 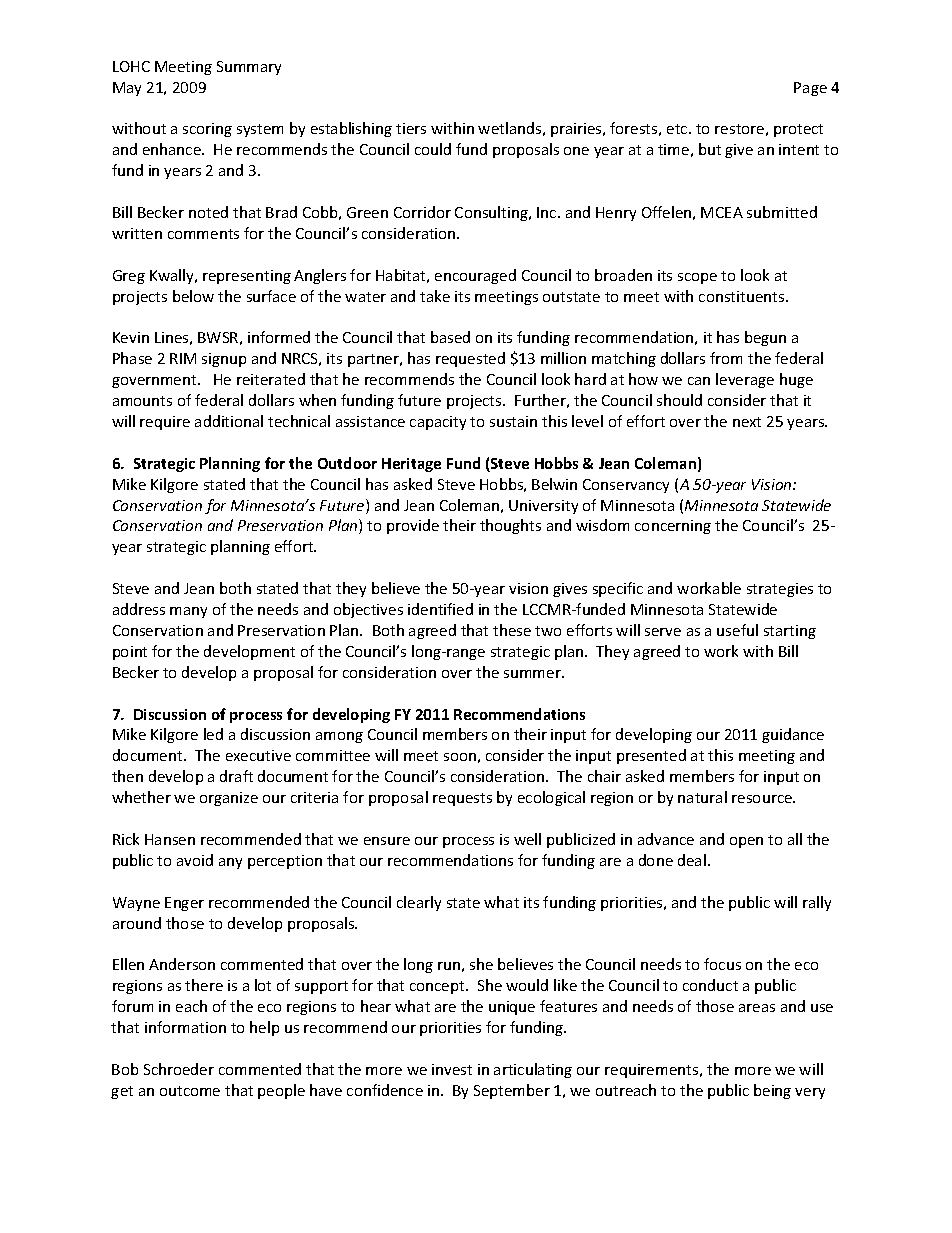 I want to click on identified, so click(x=440, y=609).
